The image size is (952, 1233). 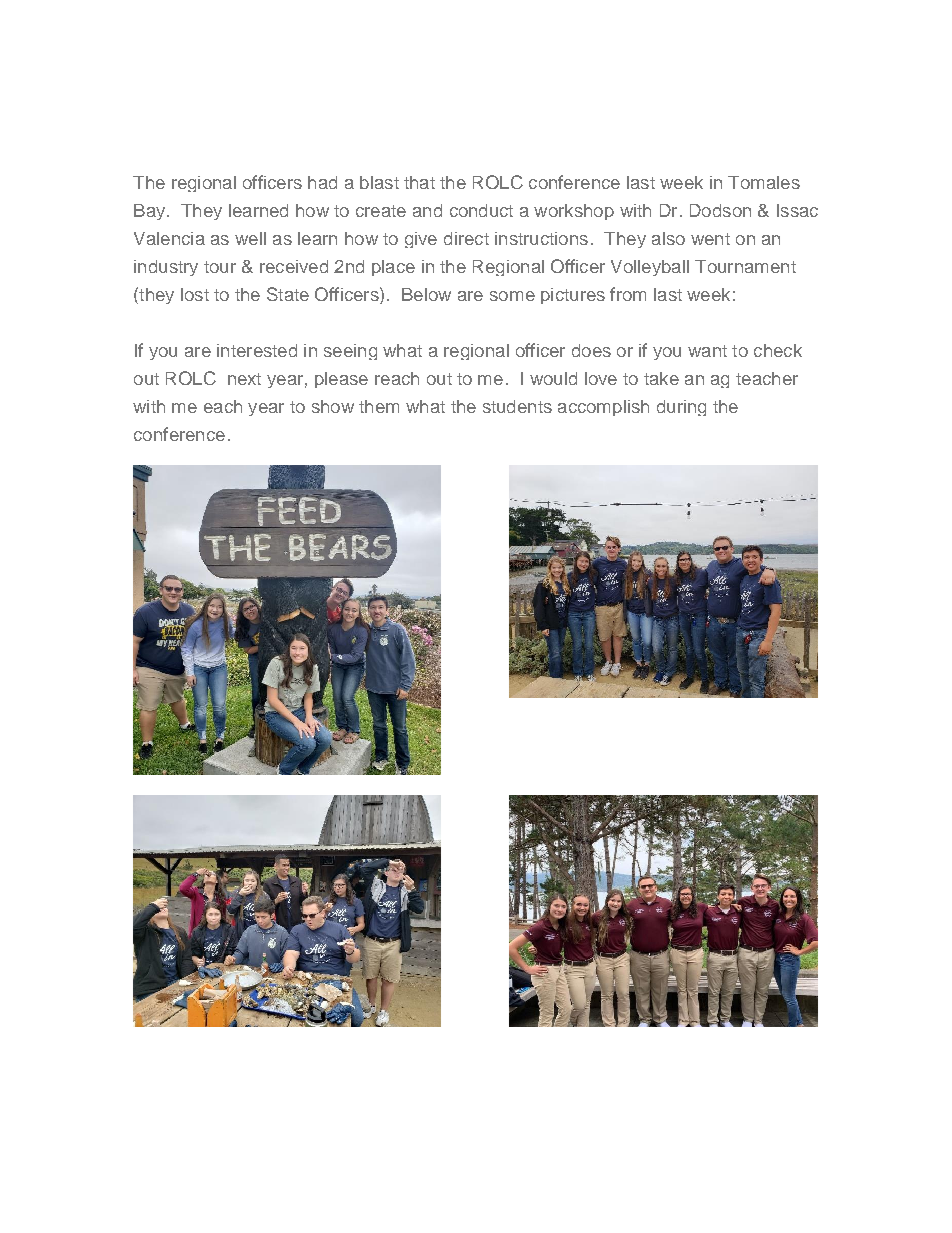 I want to click on had, so click(x=322, y=182).
